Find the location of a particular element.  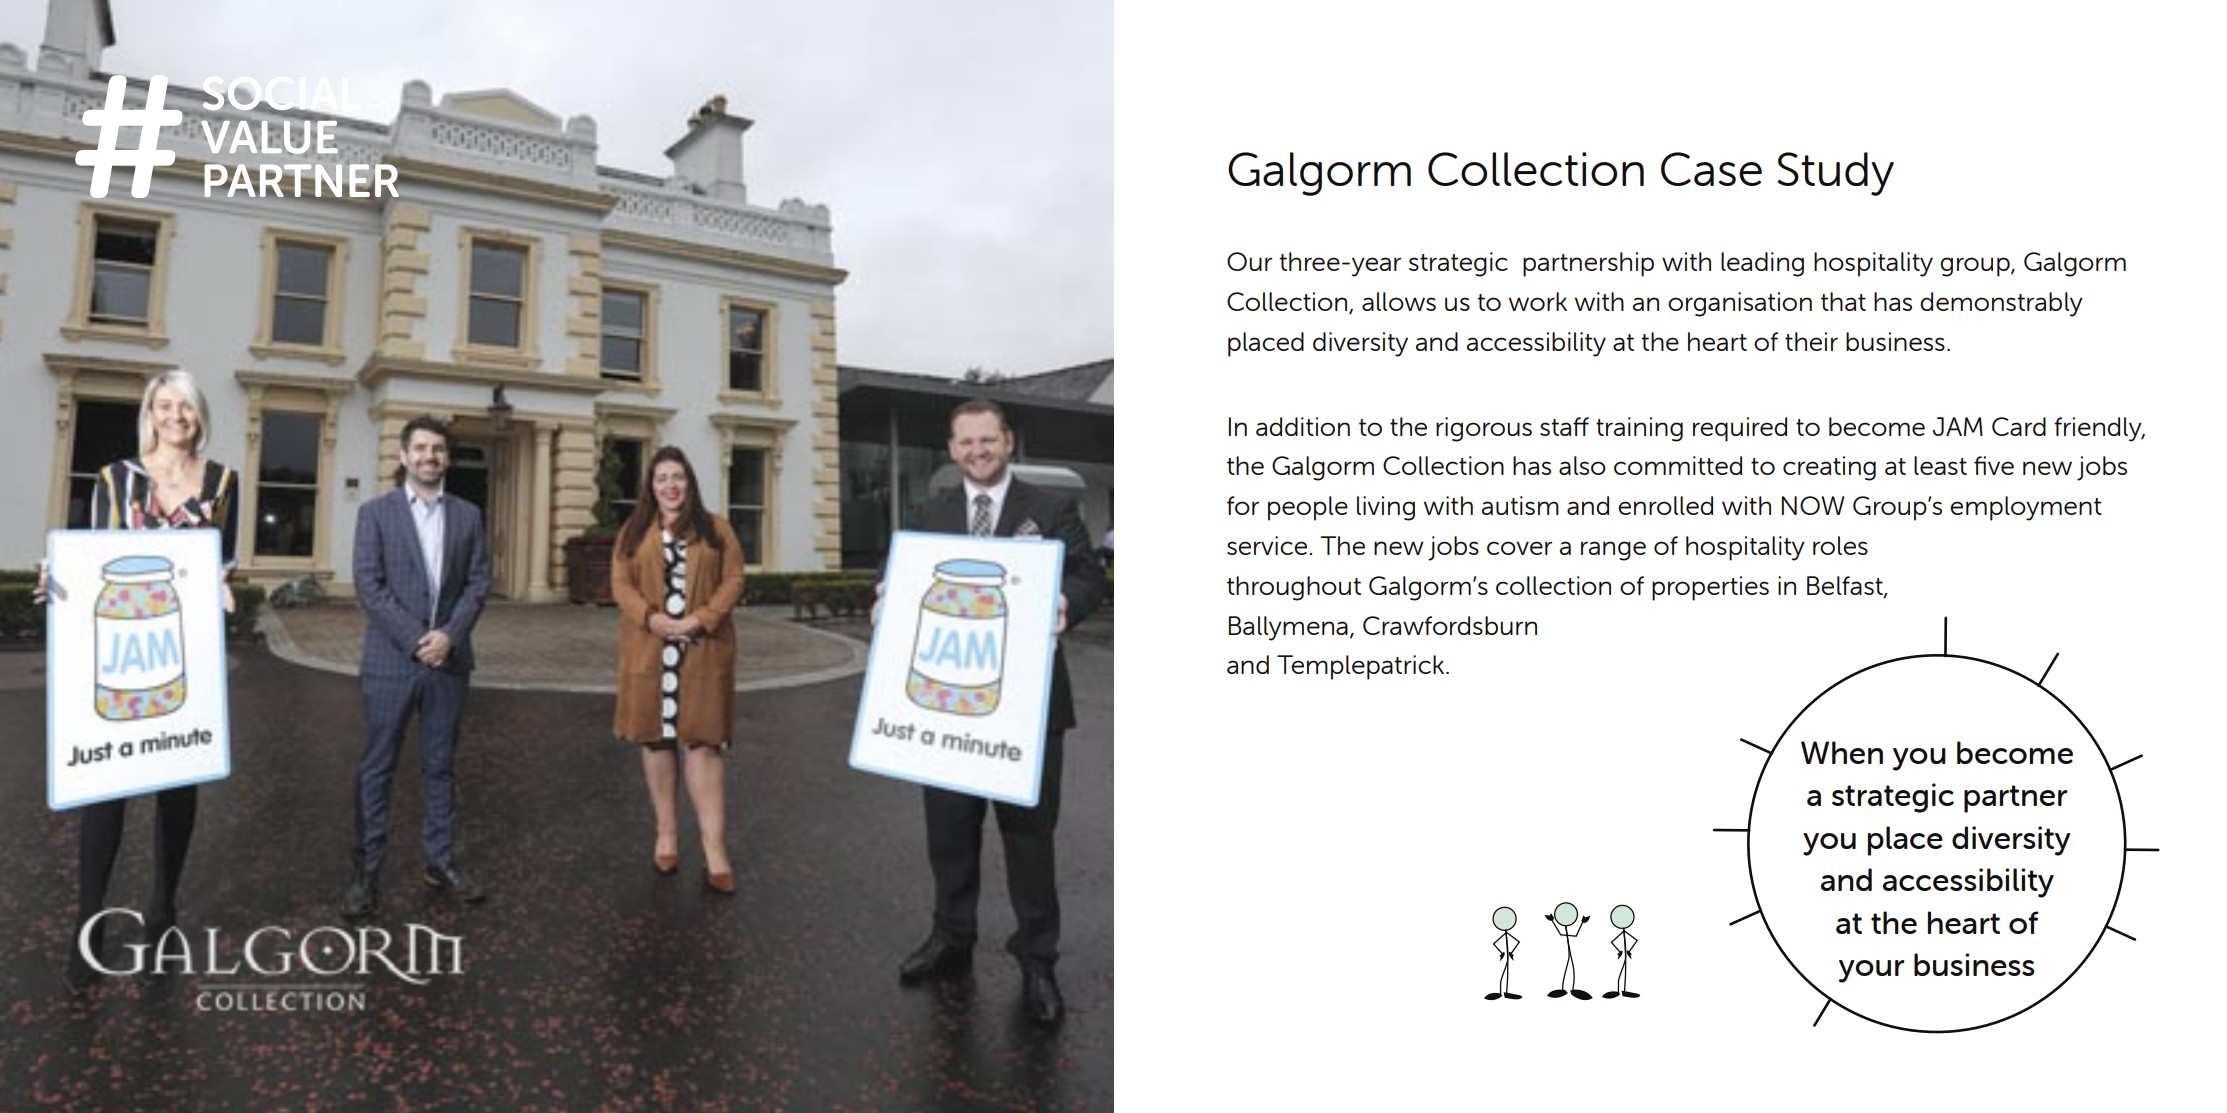

Case is located at coordinates (1711, 169).
